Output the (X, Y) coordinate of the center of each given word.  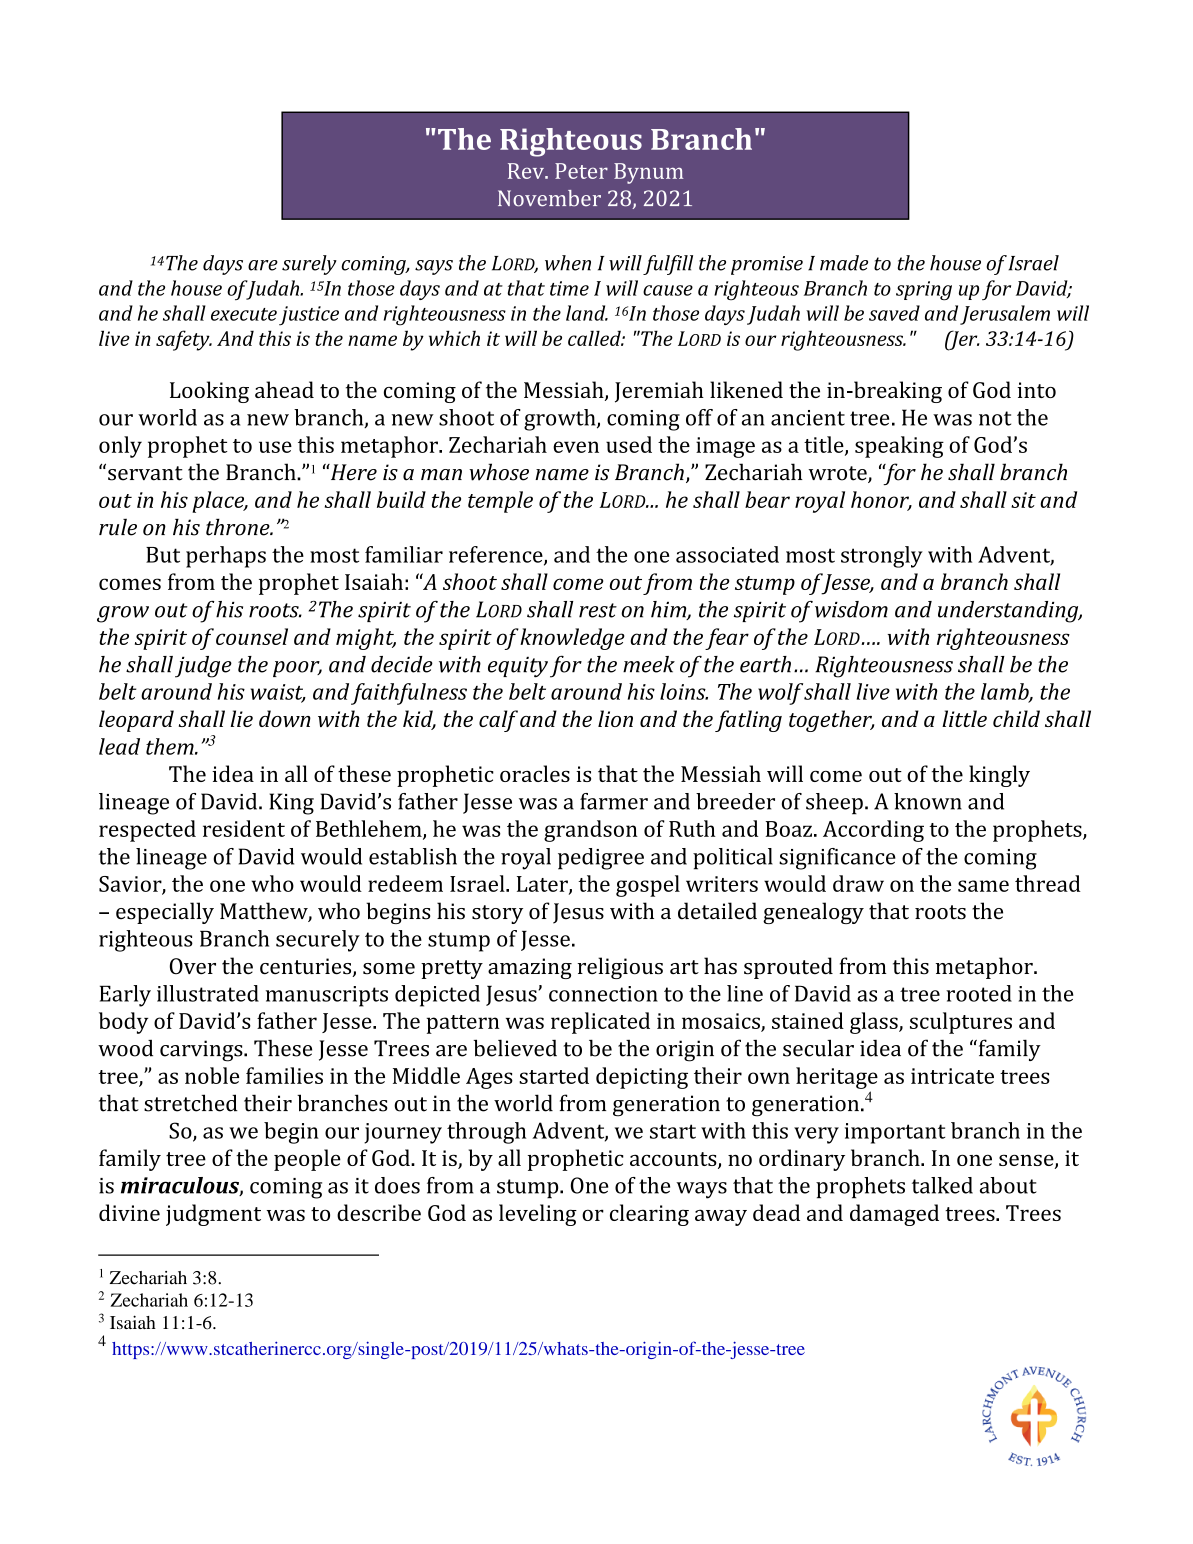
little (964, 718)
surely (309, 265)
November (549, 198)
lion (615, 718)
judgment (213, 1215)
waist (278, 693)
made (844, 263)
